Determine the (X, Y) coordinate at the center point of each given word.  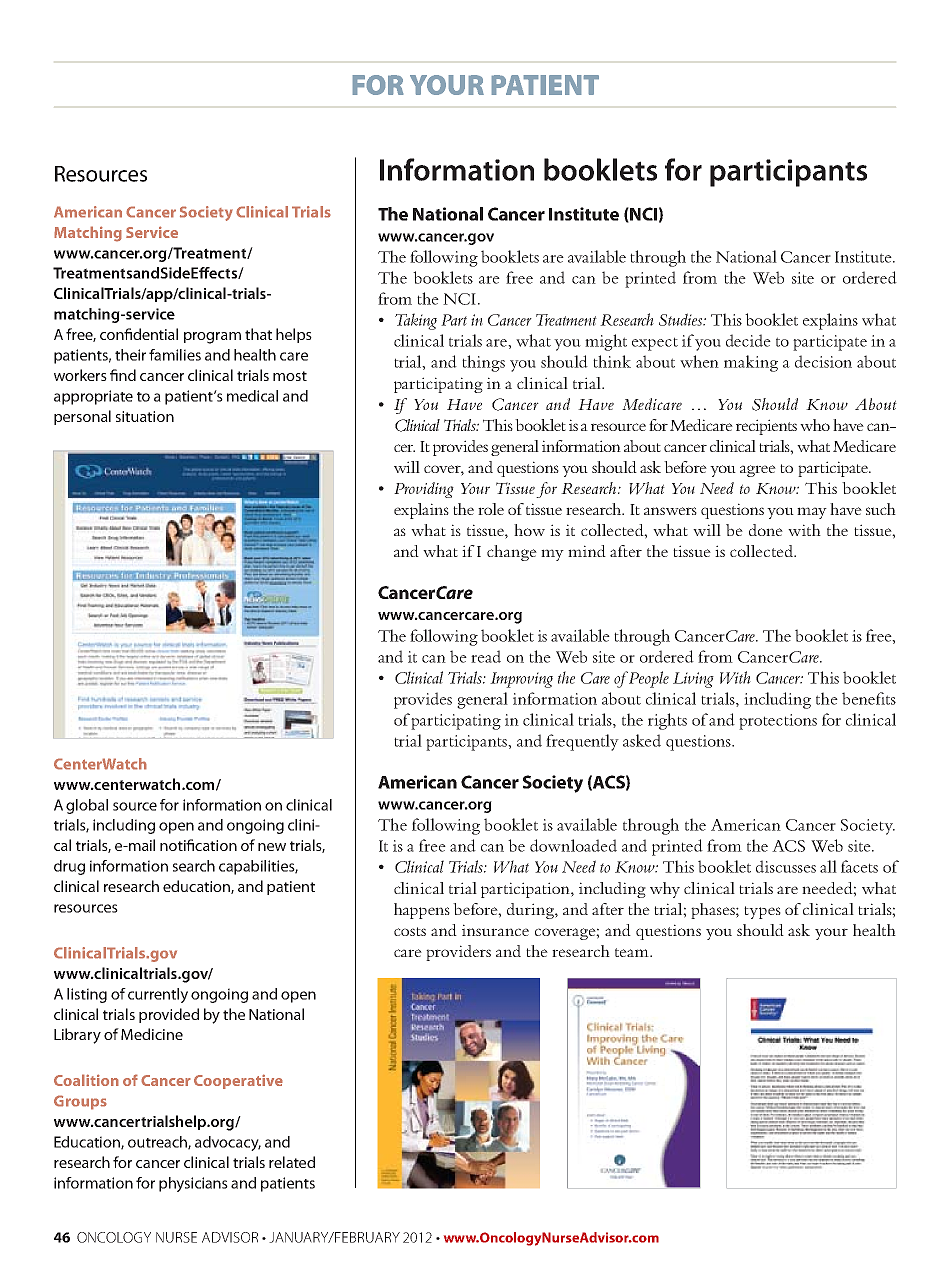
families (175, 355)
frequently (582, 742)
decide (748, 340)
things (483, 363)
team (633, 952)
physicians (193, 1184)
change (512, 553)
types (762, 912)
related (292, 1162)
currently (158, 995)
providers (458, 953)
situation (145, 416)
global (87, 806)
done (766, 530)
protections (778, 722)
